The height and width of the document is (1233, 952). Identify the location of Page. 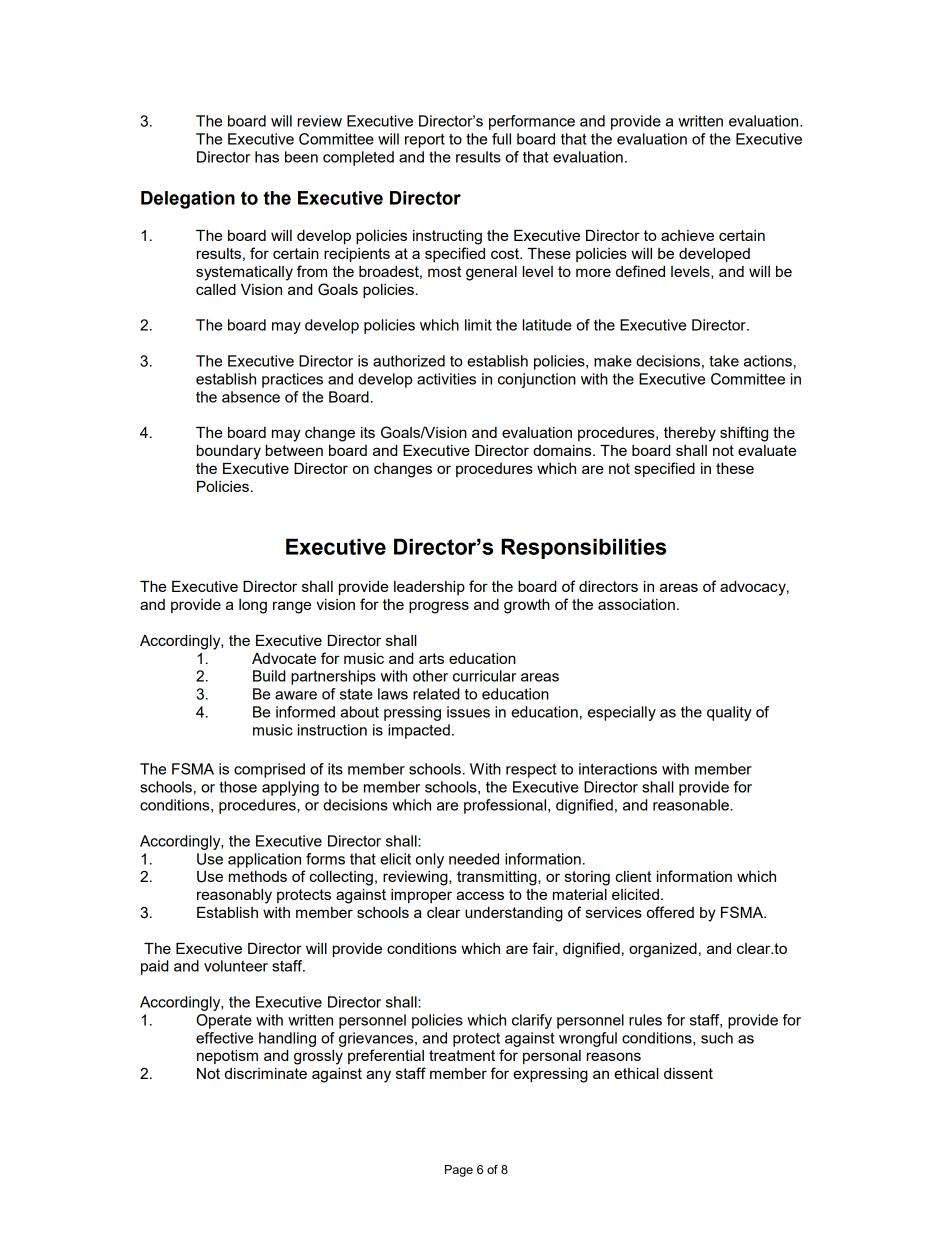
(459, 1171).
